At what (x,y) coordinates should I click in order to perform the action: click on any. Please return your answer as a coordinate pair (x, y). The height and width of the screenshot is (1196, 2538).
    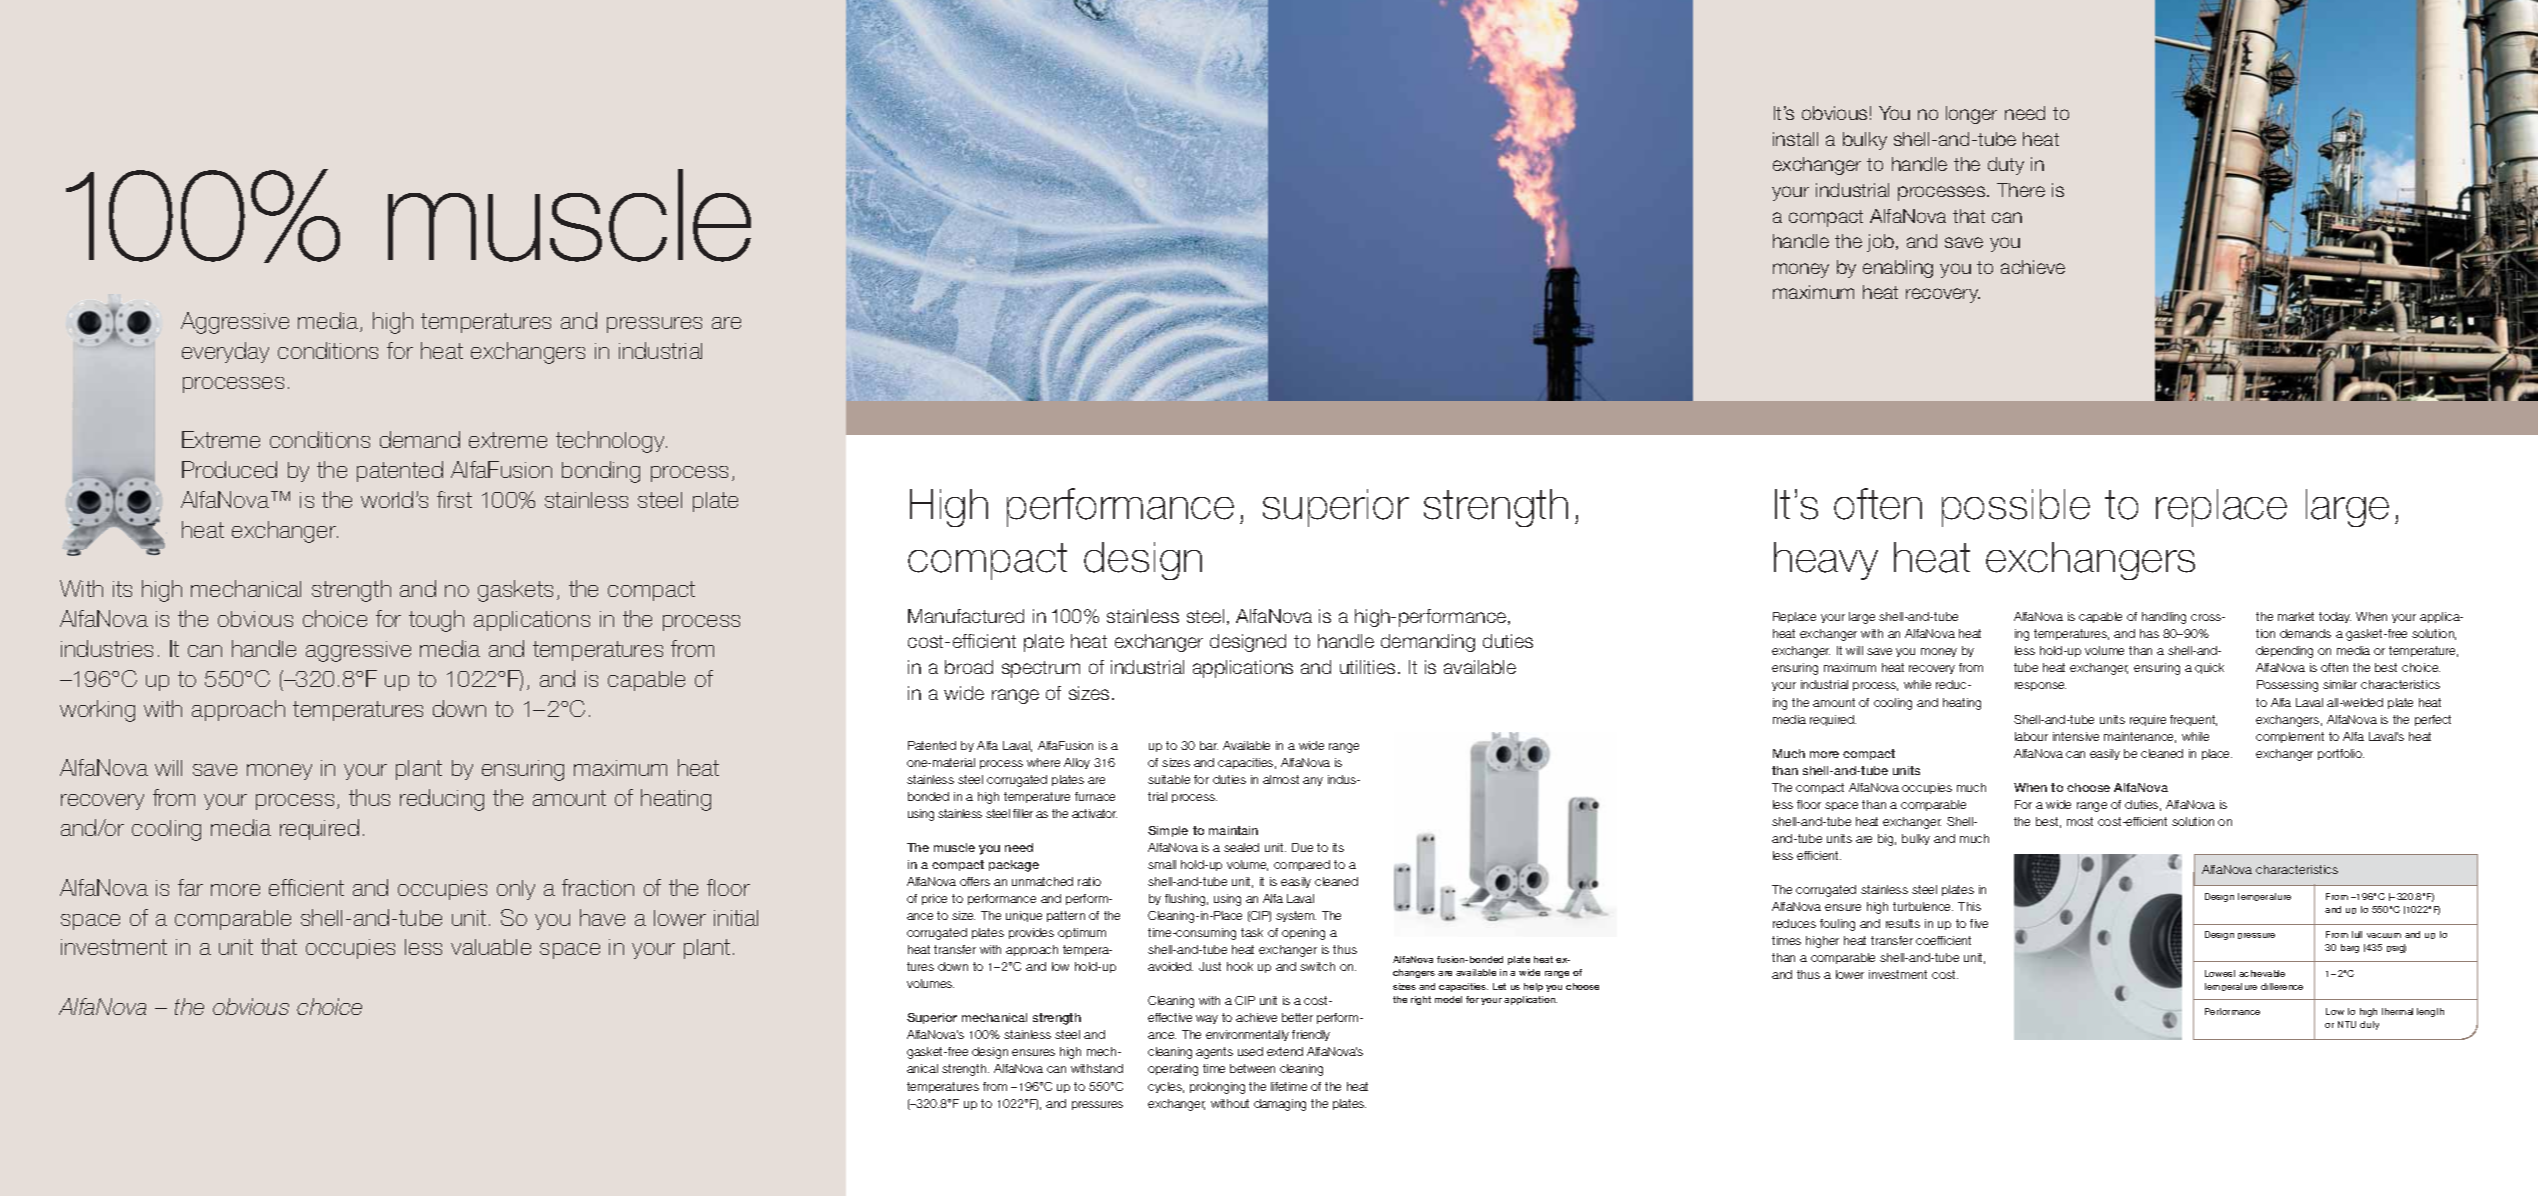
    Looking at the image, I should click on (1313, 781).
